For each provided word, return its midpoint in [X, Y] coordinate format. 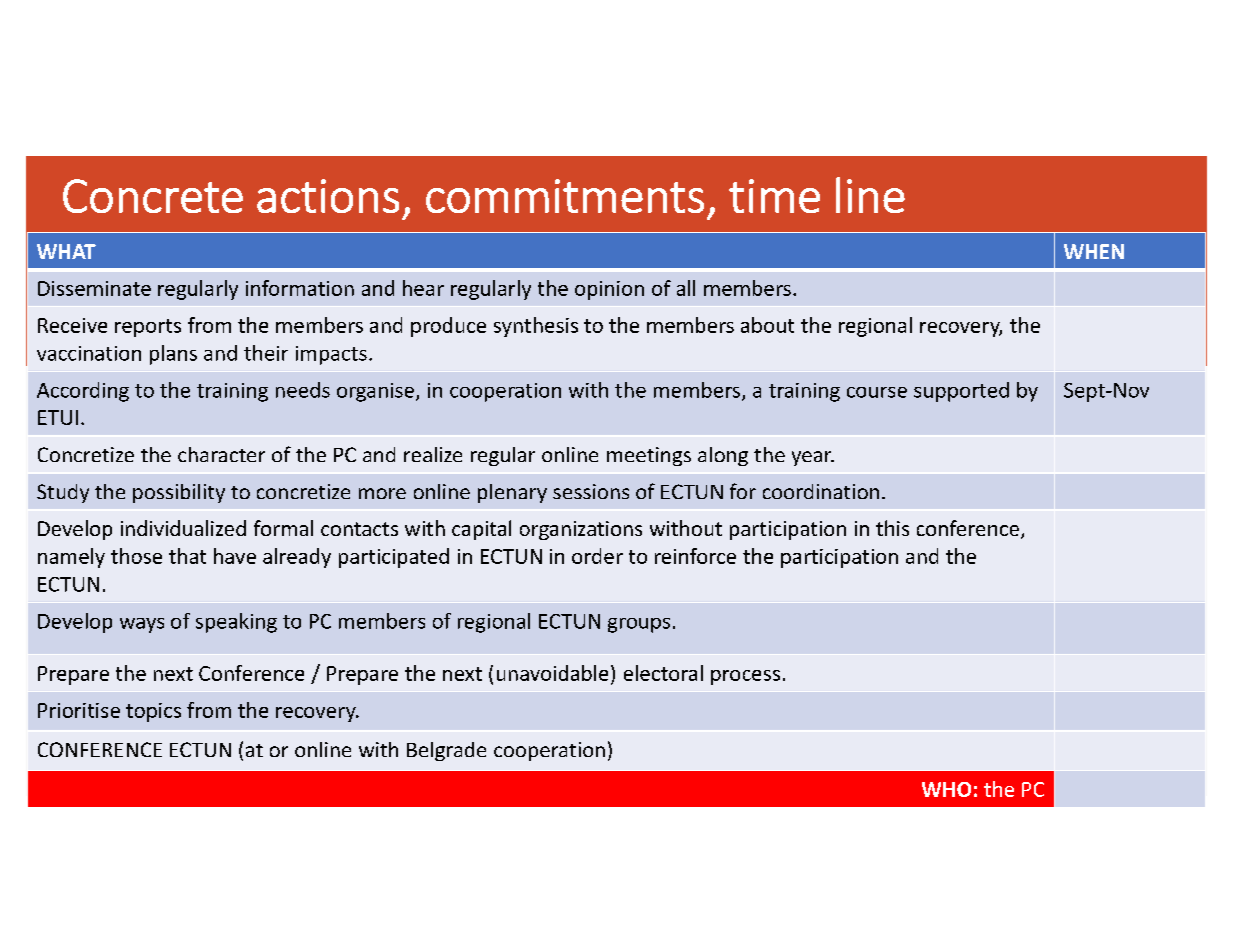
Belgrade [446, 751]
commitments [565, 196]
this [892, 528]
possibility [179, 493]
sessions [591, 491]
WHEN [1094, 251]
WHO [946, 789]
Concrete [153, 196]
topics [153, 712]
